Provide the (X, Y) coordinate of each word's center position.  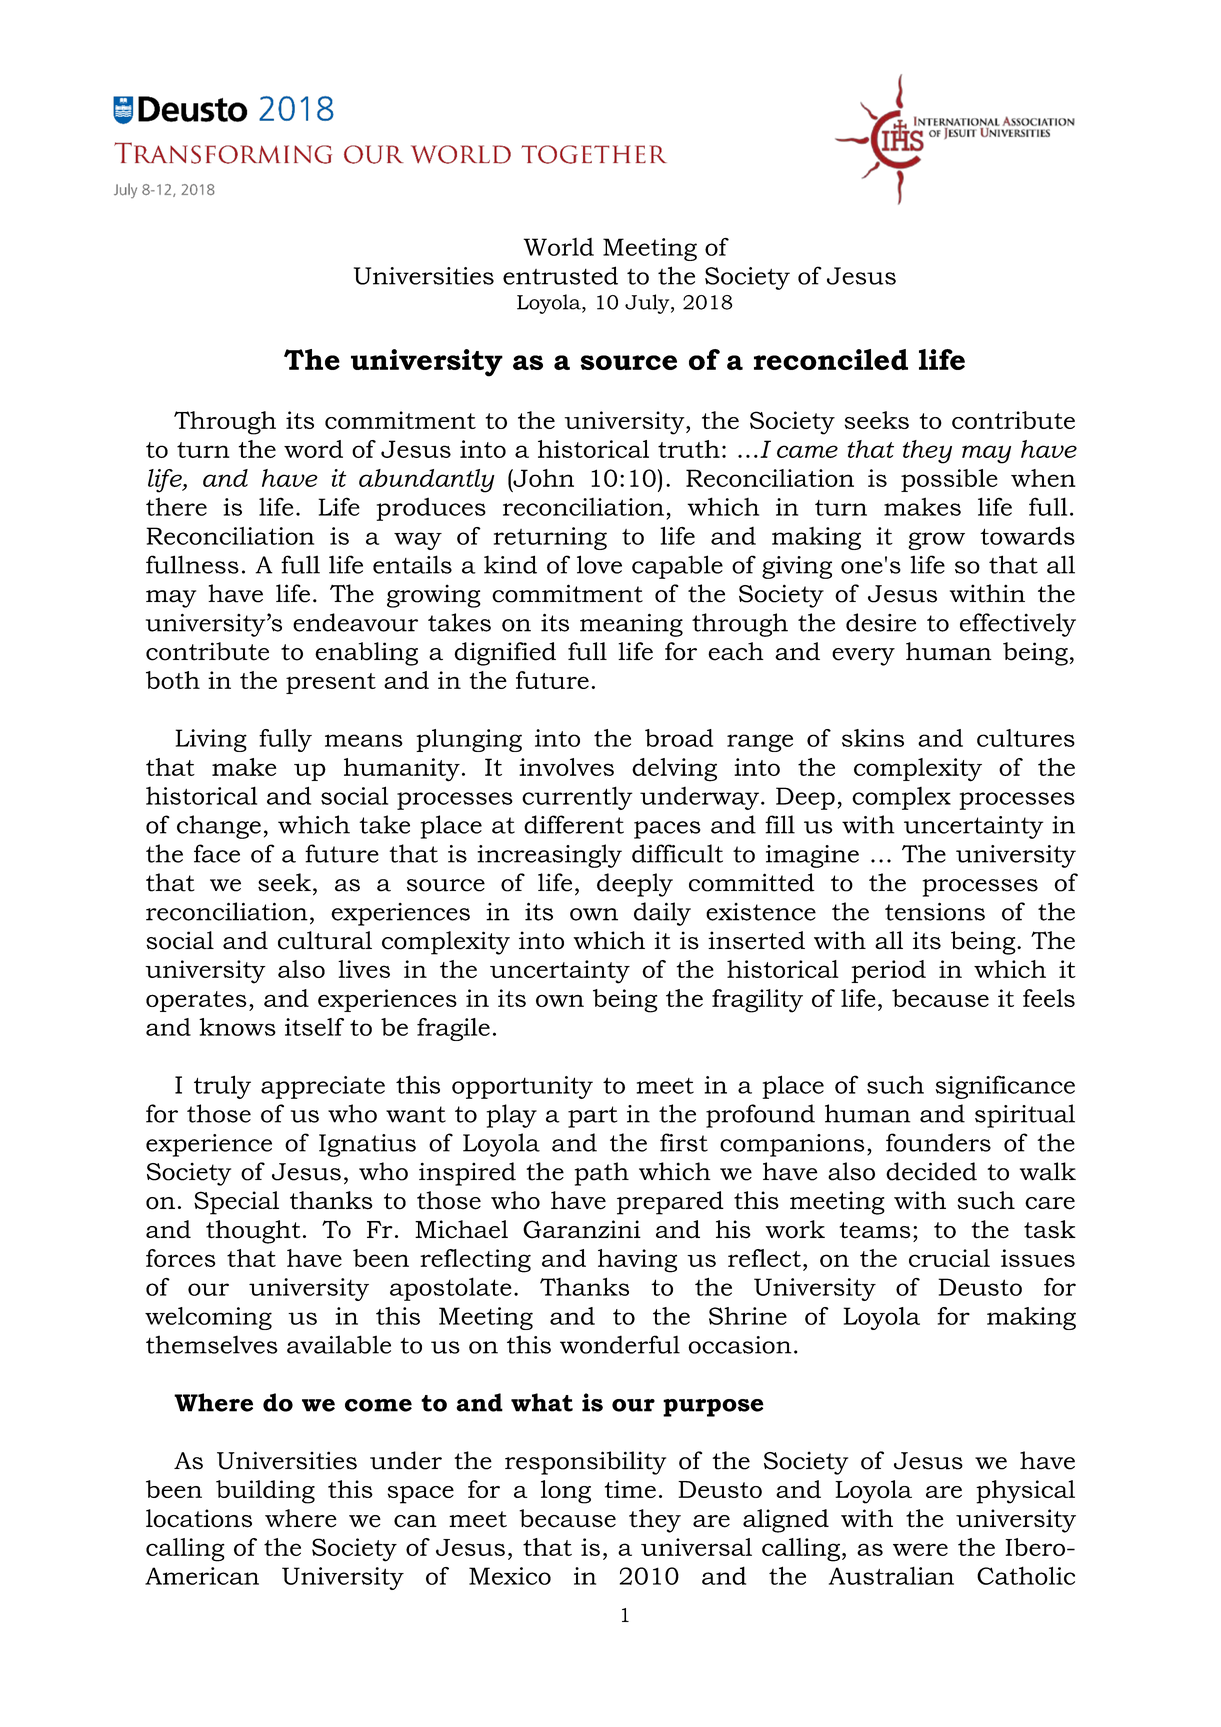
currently (577, 798)
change (219, 827)
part (593, 1117)
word (313, 449)
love (599, 564)
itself (314, 1027)
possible (949, 480)
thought (253, 1232)
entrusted (560, 275)
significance (1005, 1087)
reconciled (831, 359)
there (176, 506)
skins (873, 738)
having (637, 1261)
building (265, 1492)
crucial (949, 1258)
